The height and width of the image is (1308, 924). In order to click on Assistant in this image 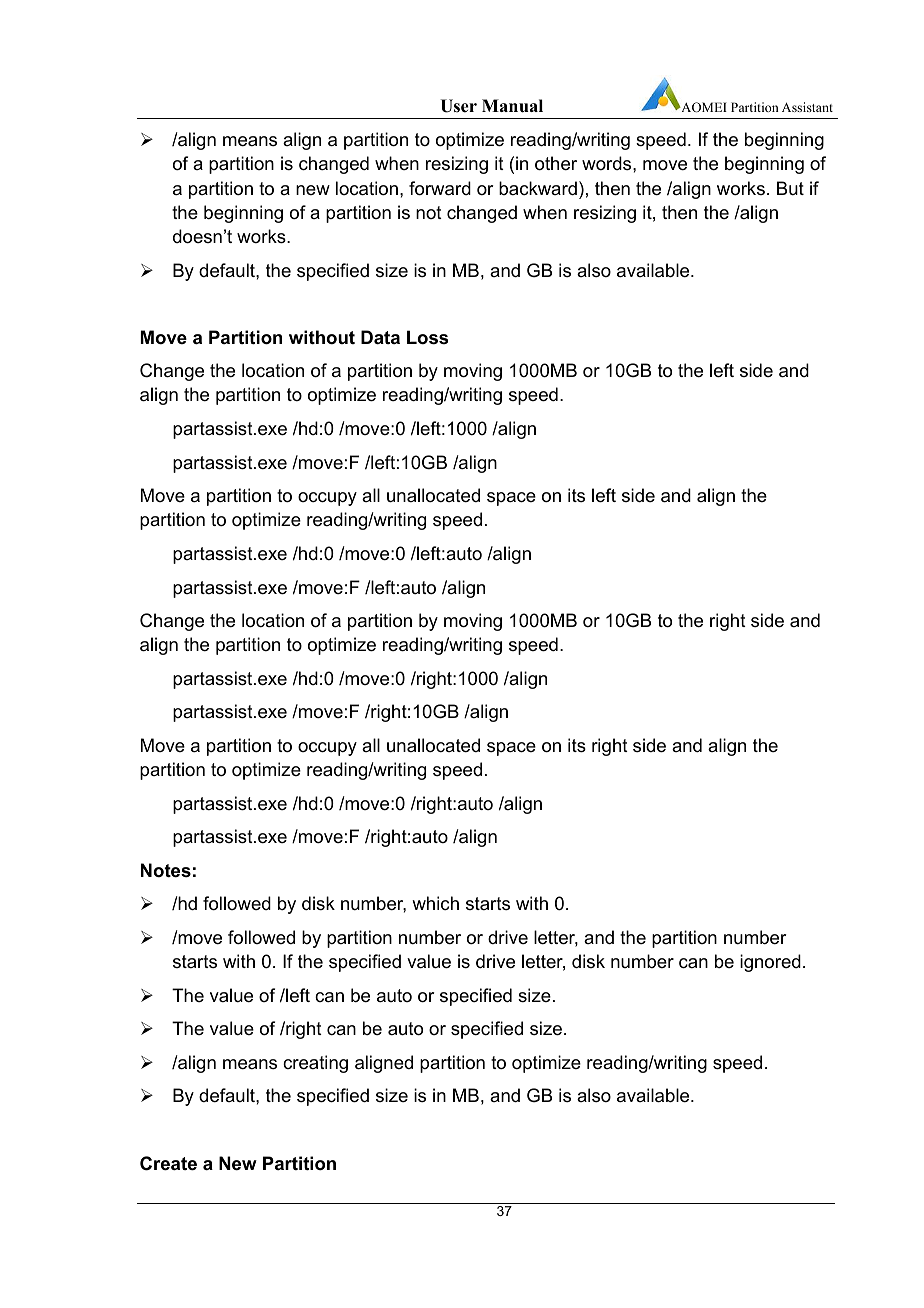, I will do `click(807, 107)`.
